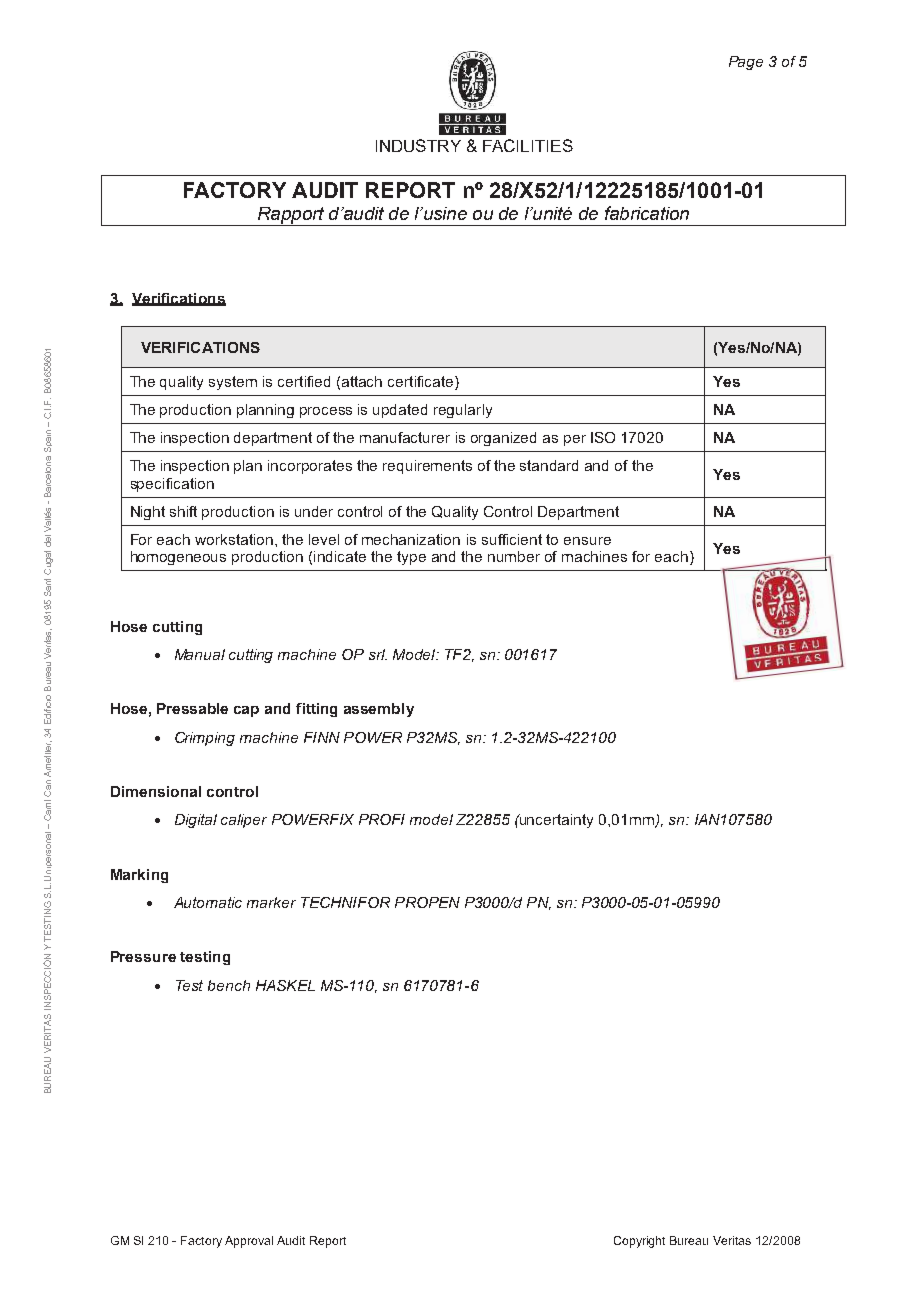 This screenshot has height=1308, width=924. What do you see at coordinates (379, 710) in the screenshot?
I see `assembly` at bounding box center [379, 710].
